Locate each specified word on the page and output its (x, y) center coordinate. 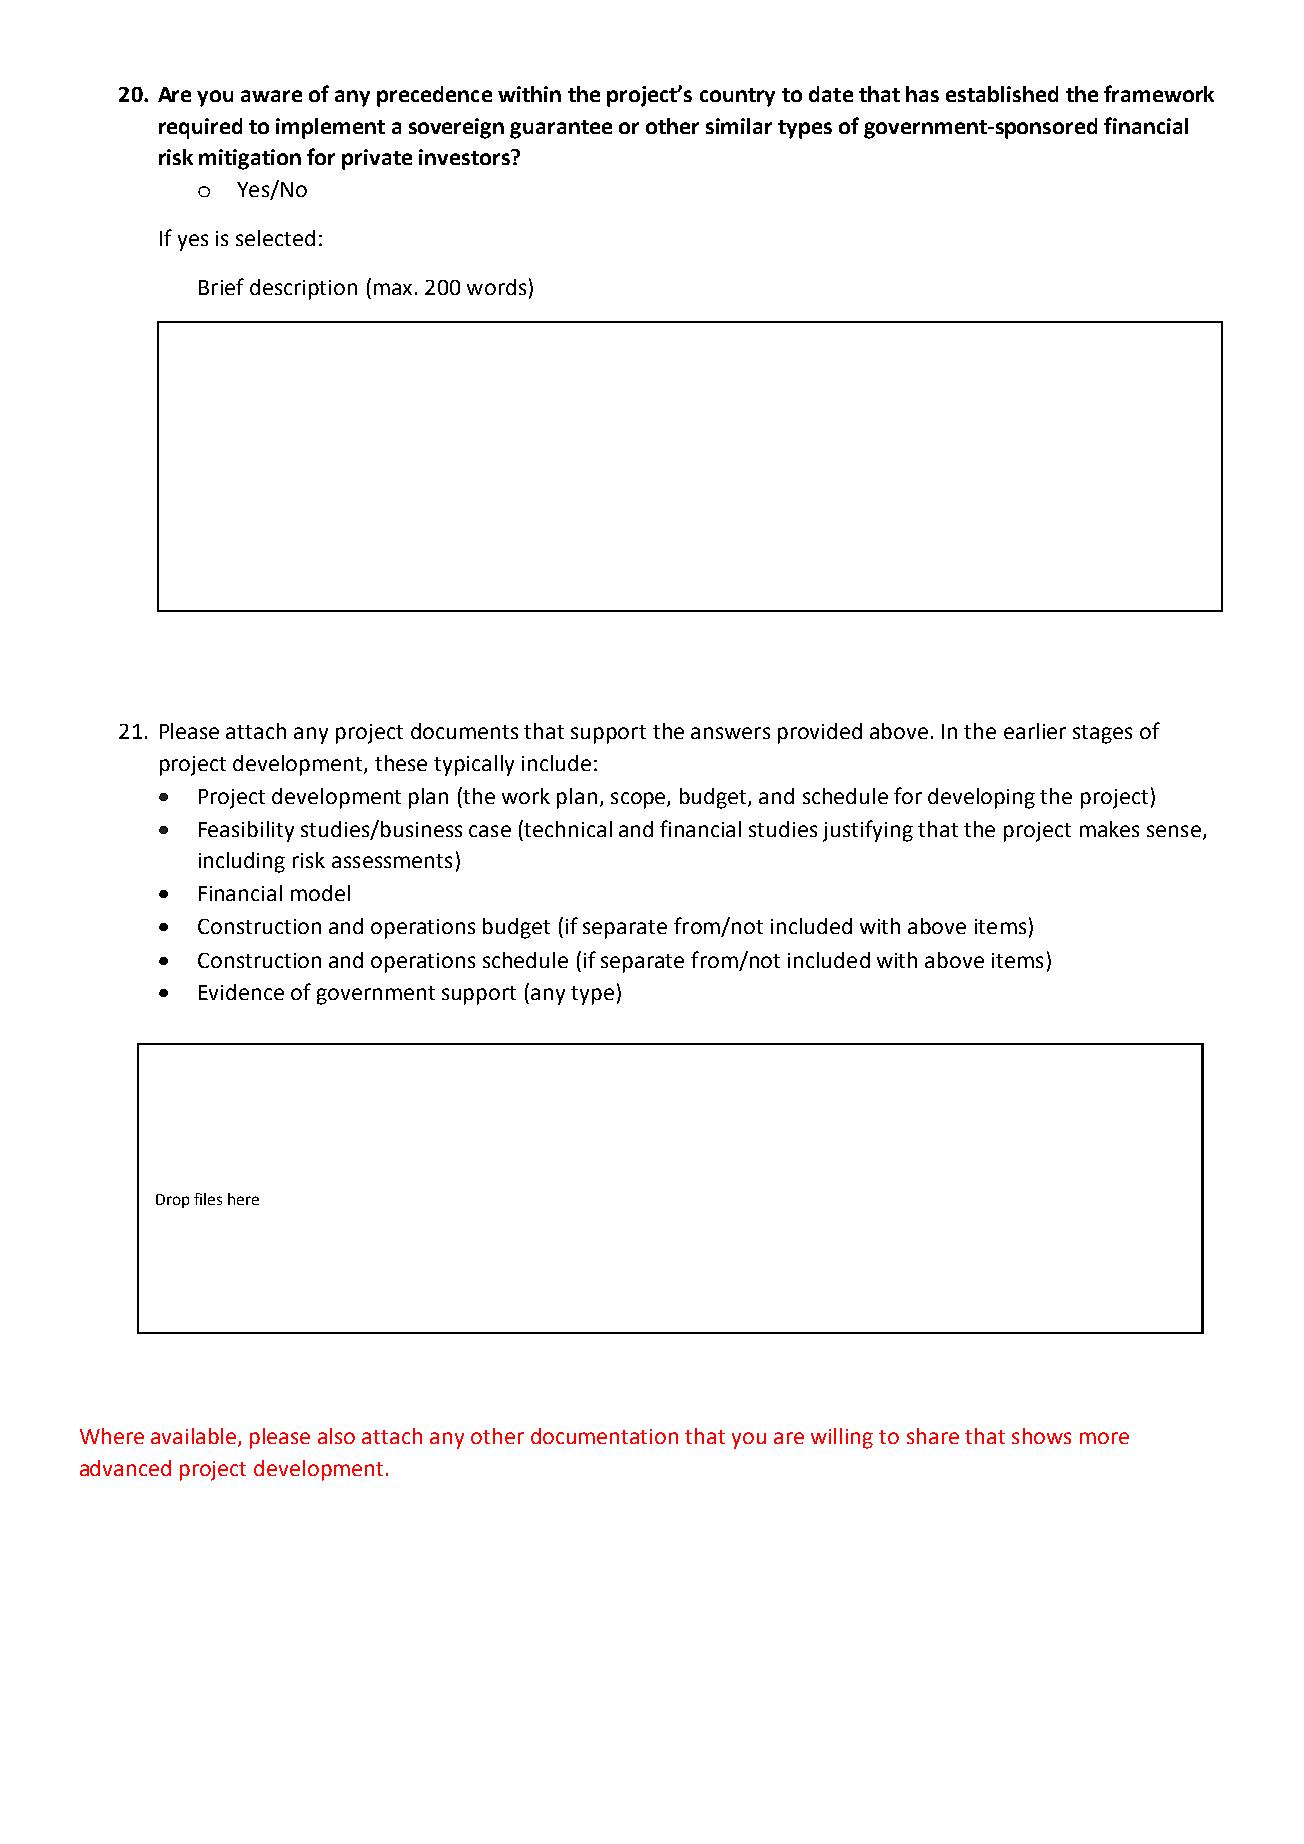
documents (464, 731)
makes (1109, 829)
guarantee (561, 129)
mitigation (250, 159)
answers (730, 733)
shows (1041, 1436)
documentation (604, 1436)
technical (568, 829)
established (1002, 94)
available (195, 1437)
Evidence (241, 992)
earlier (1035, 731)
